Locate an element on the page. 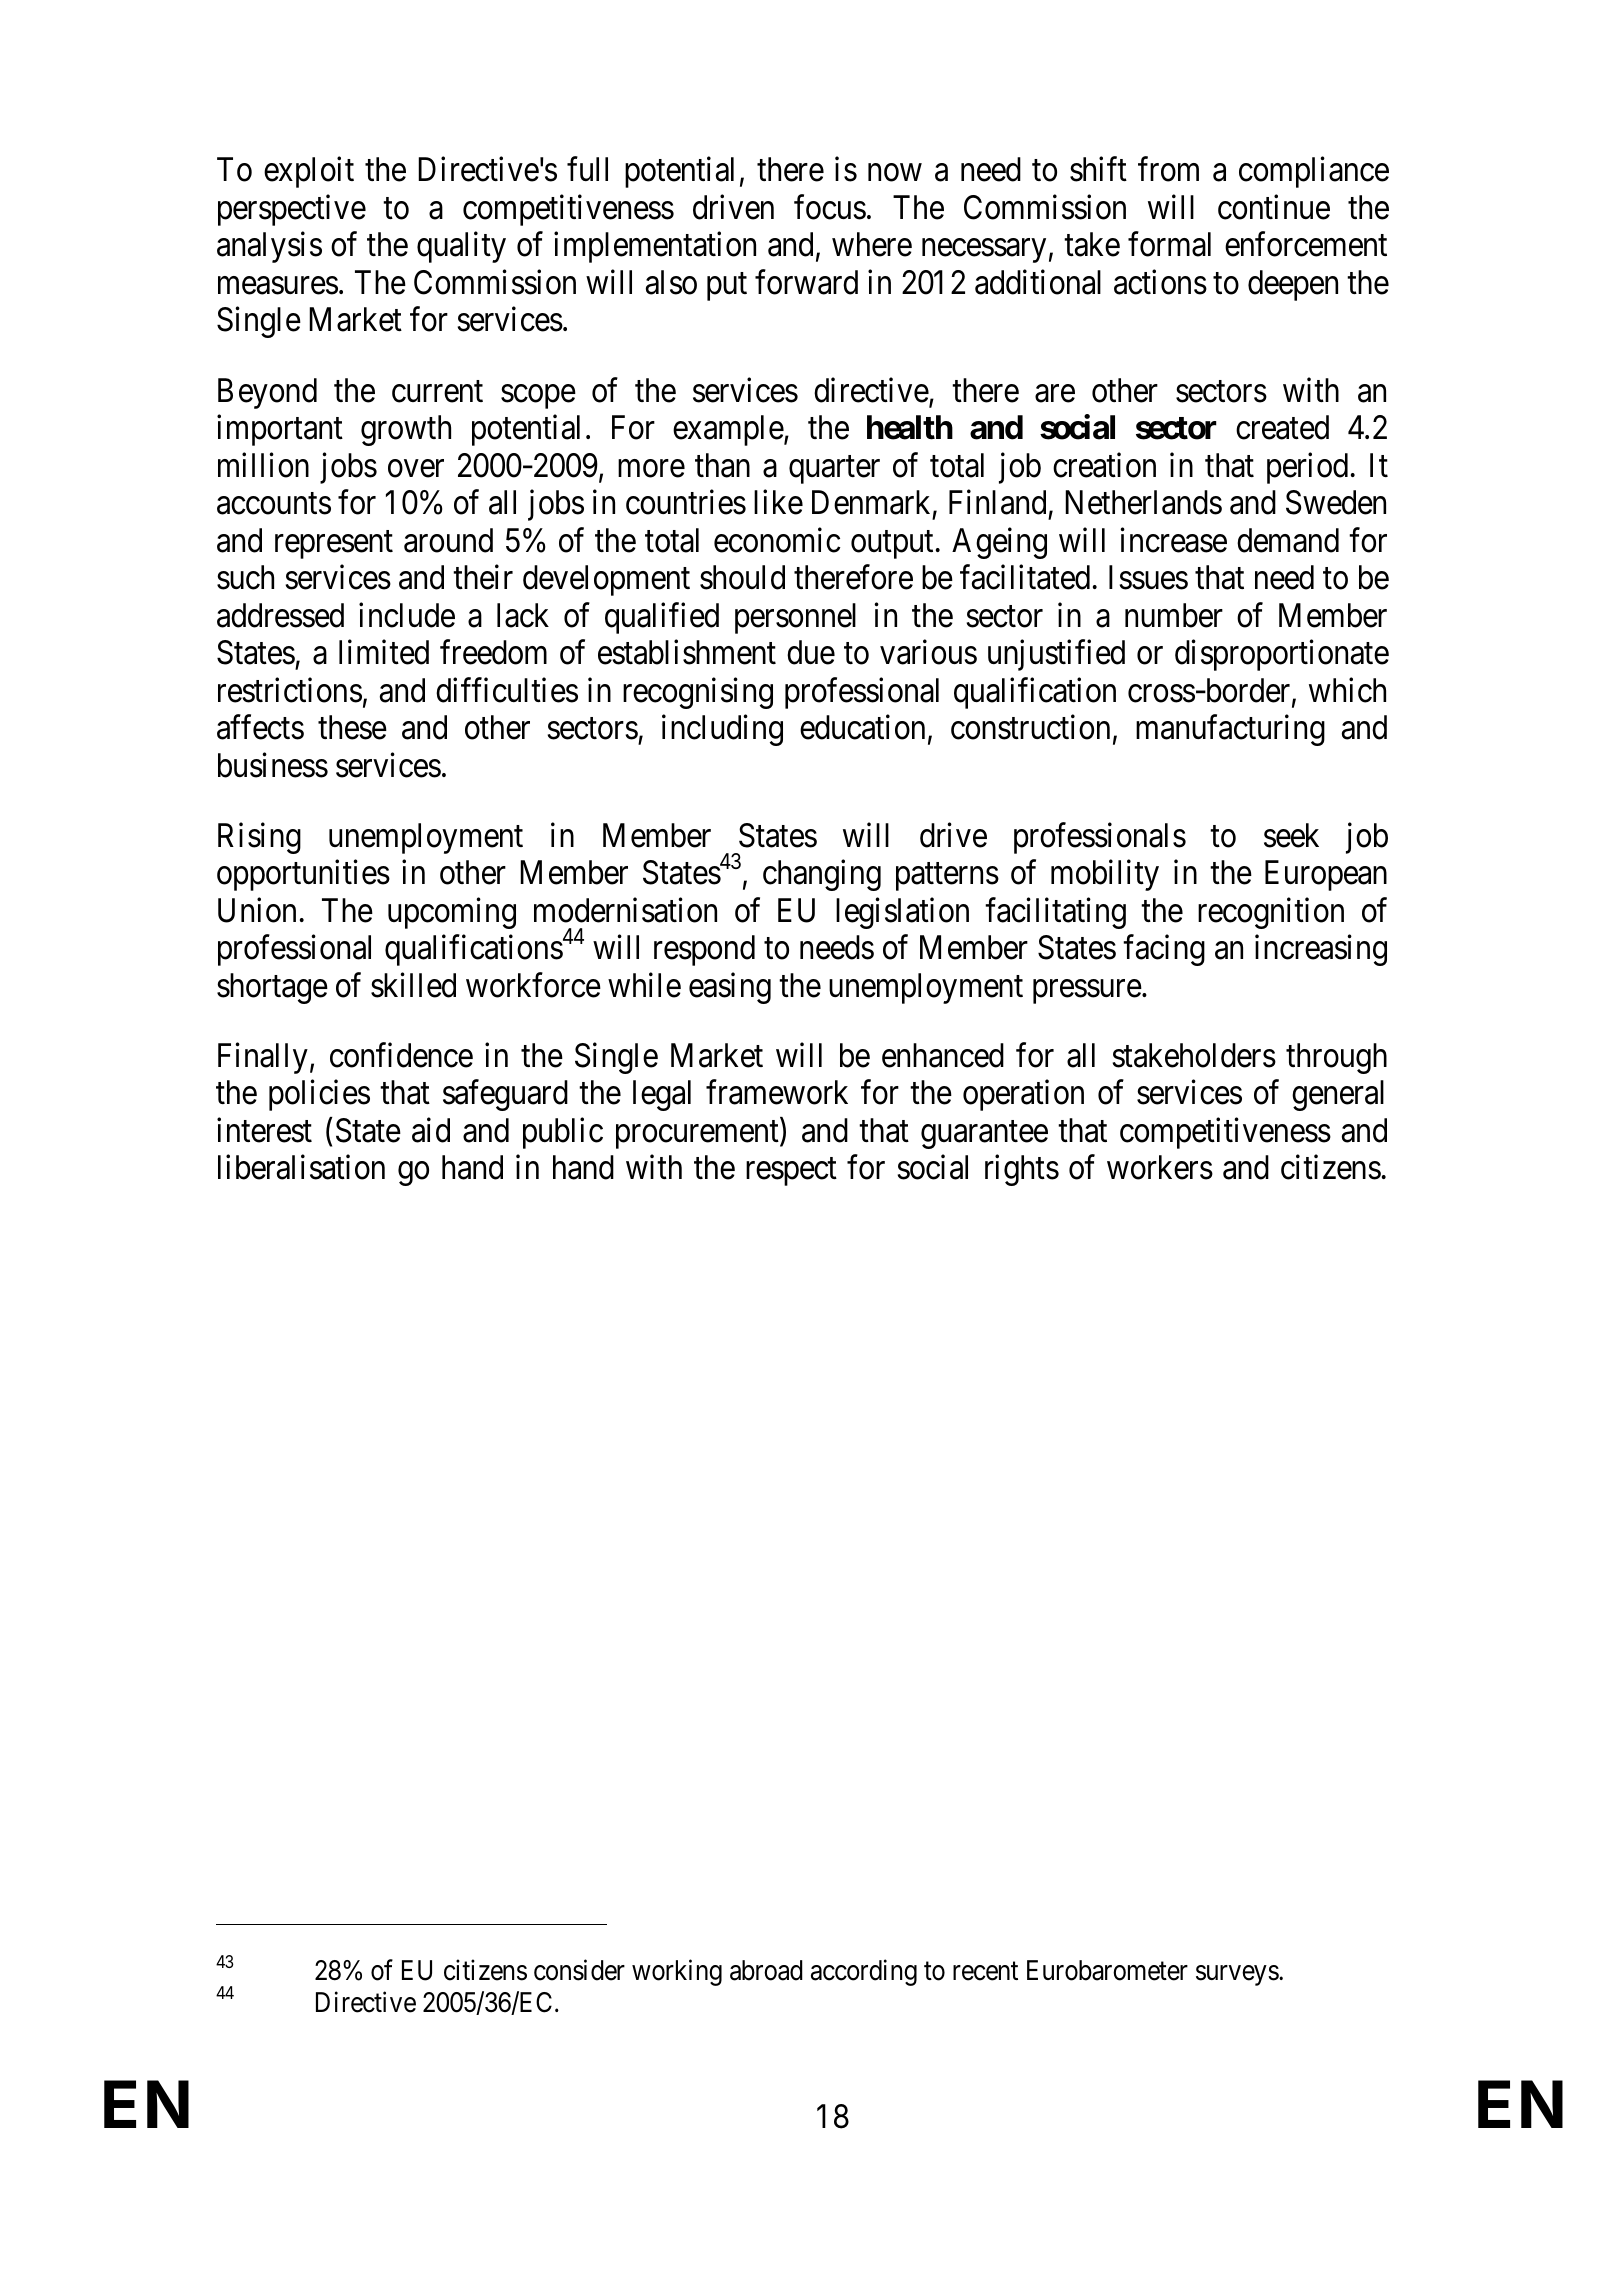 The image size is (1618, 2289). rights is located at coordinates (1022, 1170).
